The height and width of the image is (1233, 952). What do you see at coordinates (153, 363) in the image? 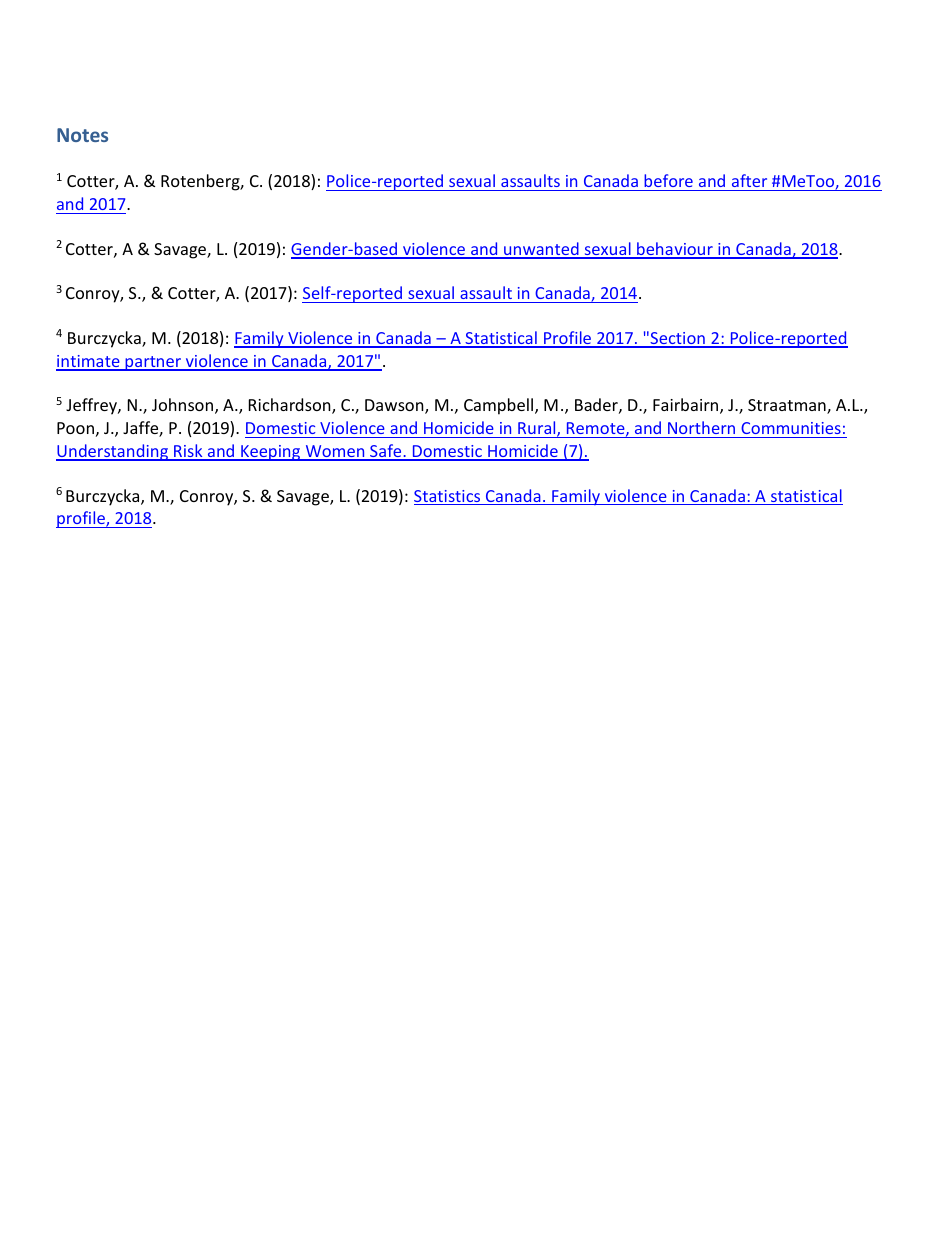
I see `partner` at bounding box center [153, 363].
